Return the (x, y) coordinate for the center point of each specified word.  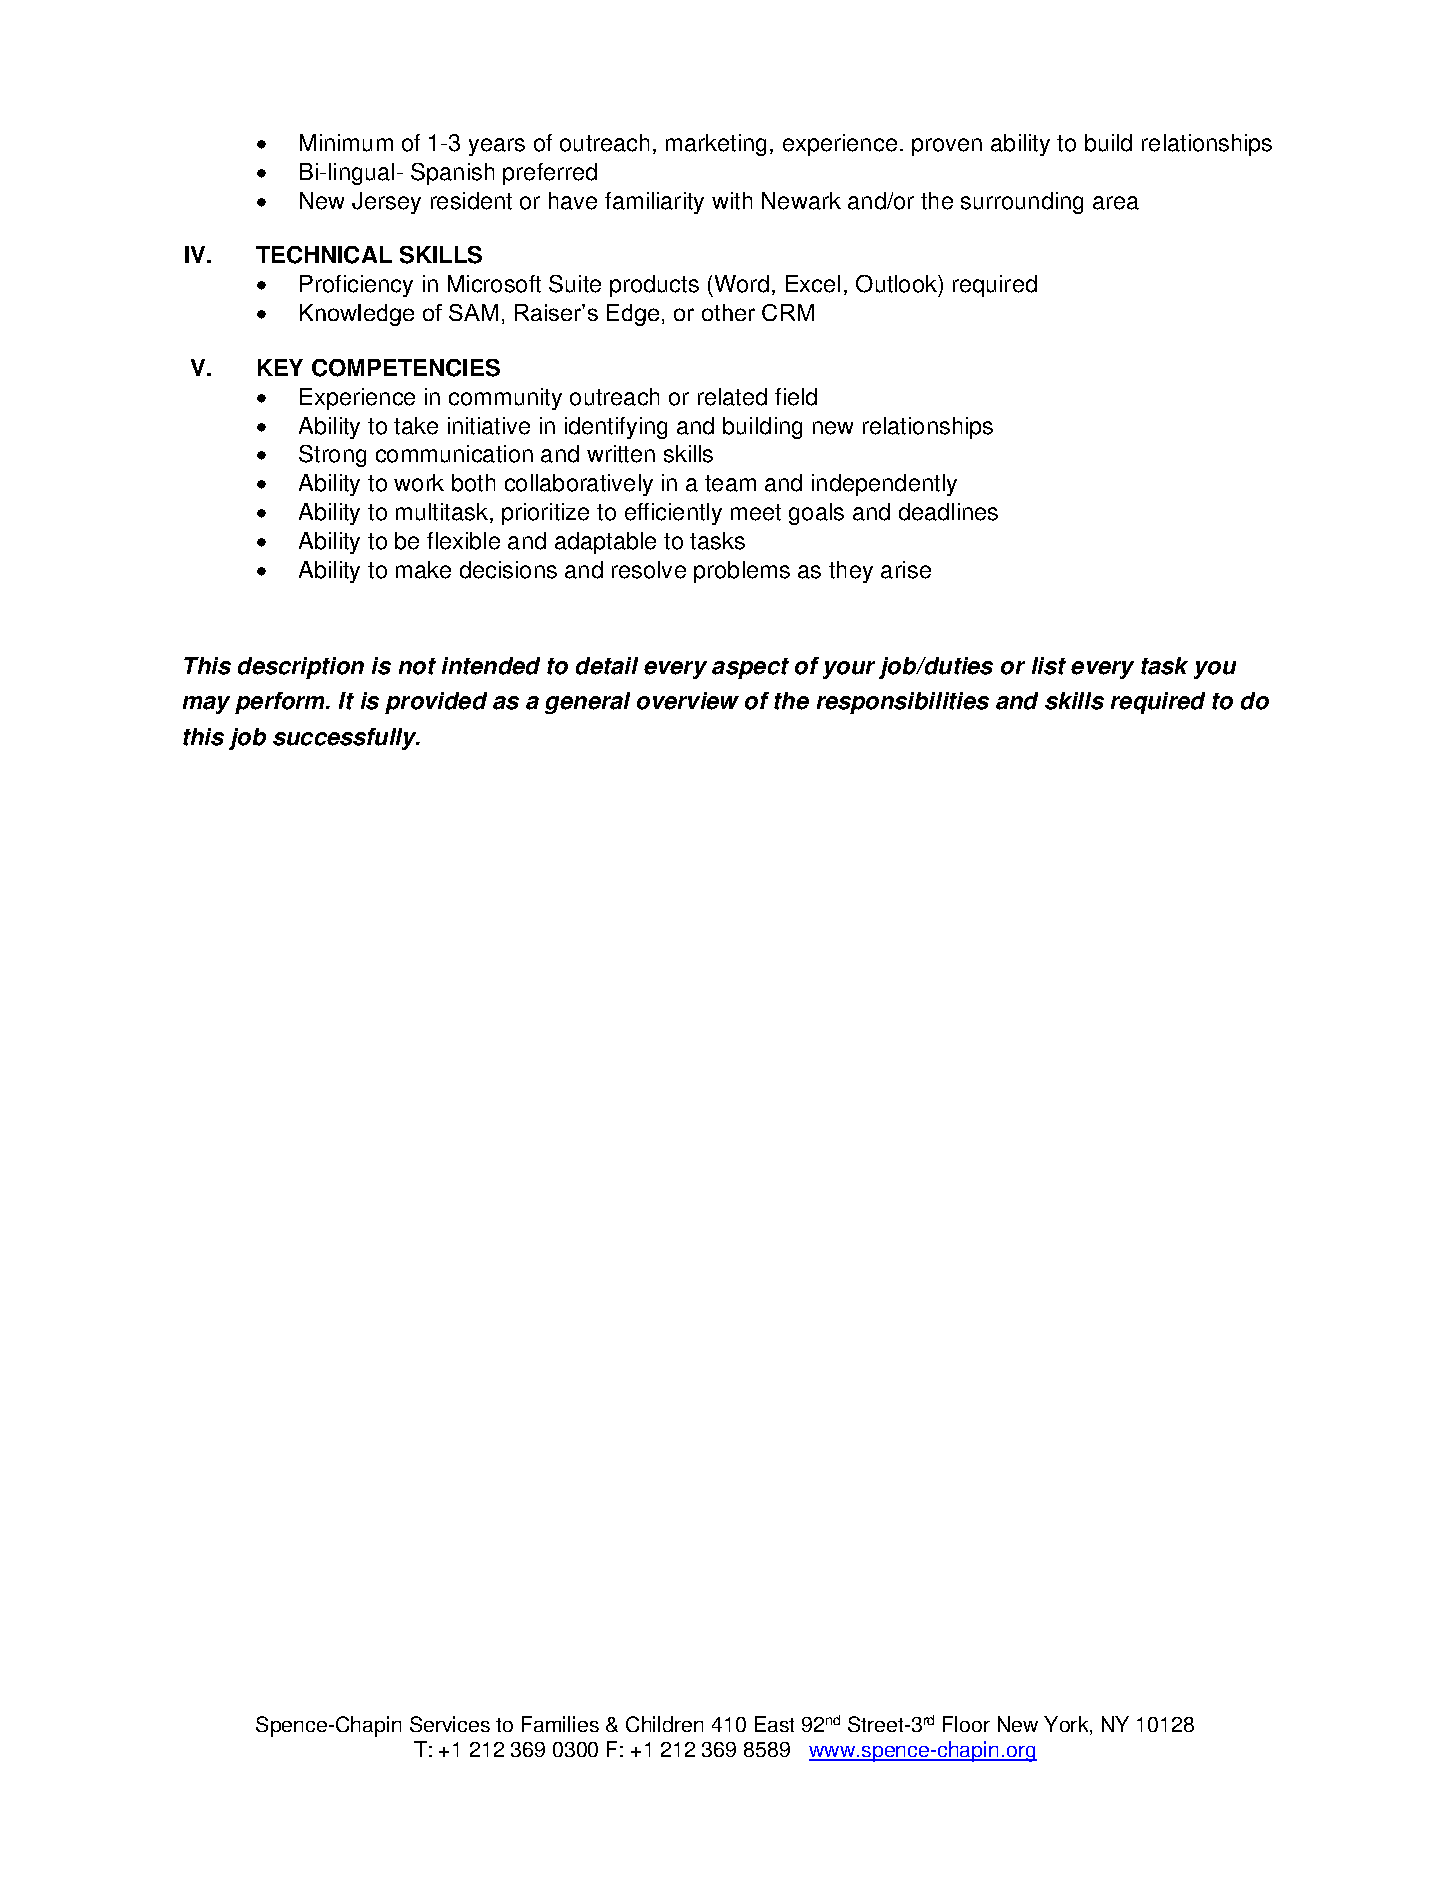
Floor (966, 1724)
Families (560, 1724)
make (423, 570)
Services (450, 1724)
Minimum (346, 143)
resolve (649, 570)
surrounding (1022, 203)
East (774, 1724)
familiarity (654, 203)
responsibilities (903, 703)
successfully (346, 739)
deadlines (948, 512)
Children (664, 1724)
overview (688, 701)
